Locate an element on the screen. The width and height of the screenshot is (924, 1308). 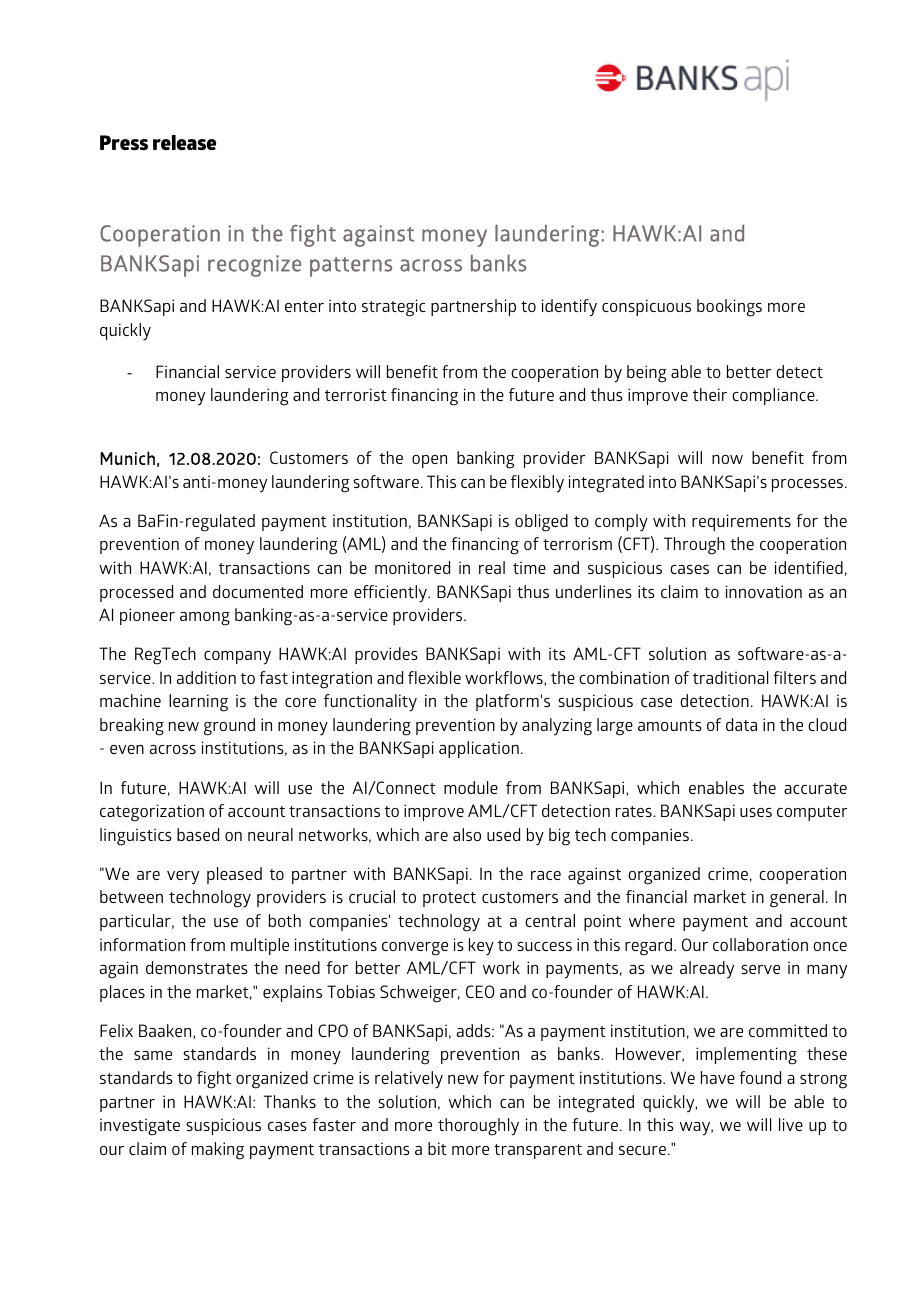
making is located at coordinates (218, 1151).
